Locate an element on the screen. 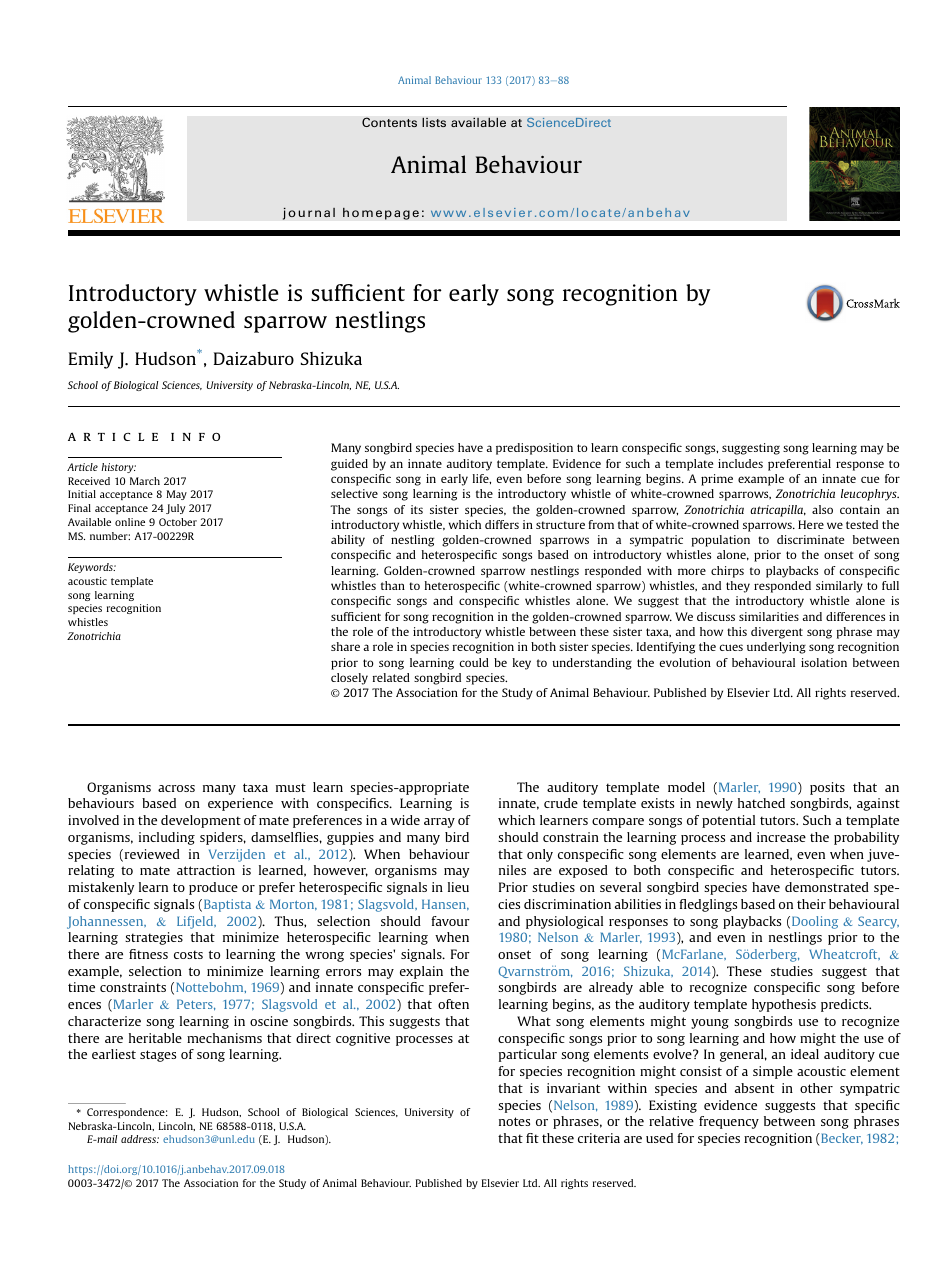 This screenshot has width=952, height=1270. divergent is located at coordinates (777, 633).
